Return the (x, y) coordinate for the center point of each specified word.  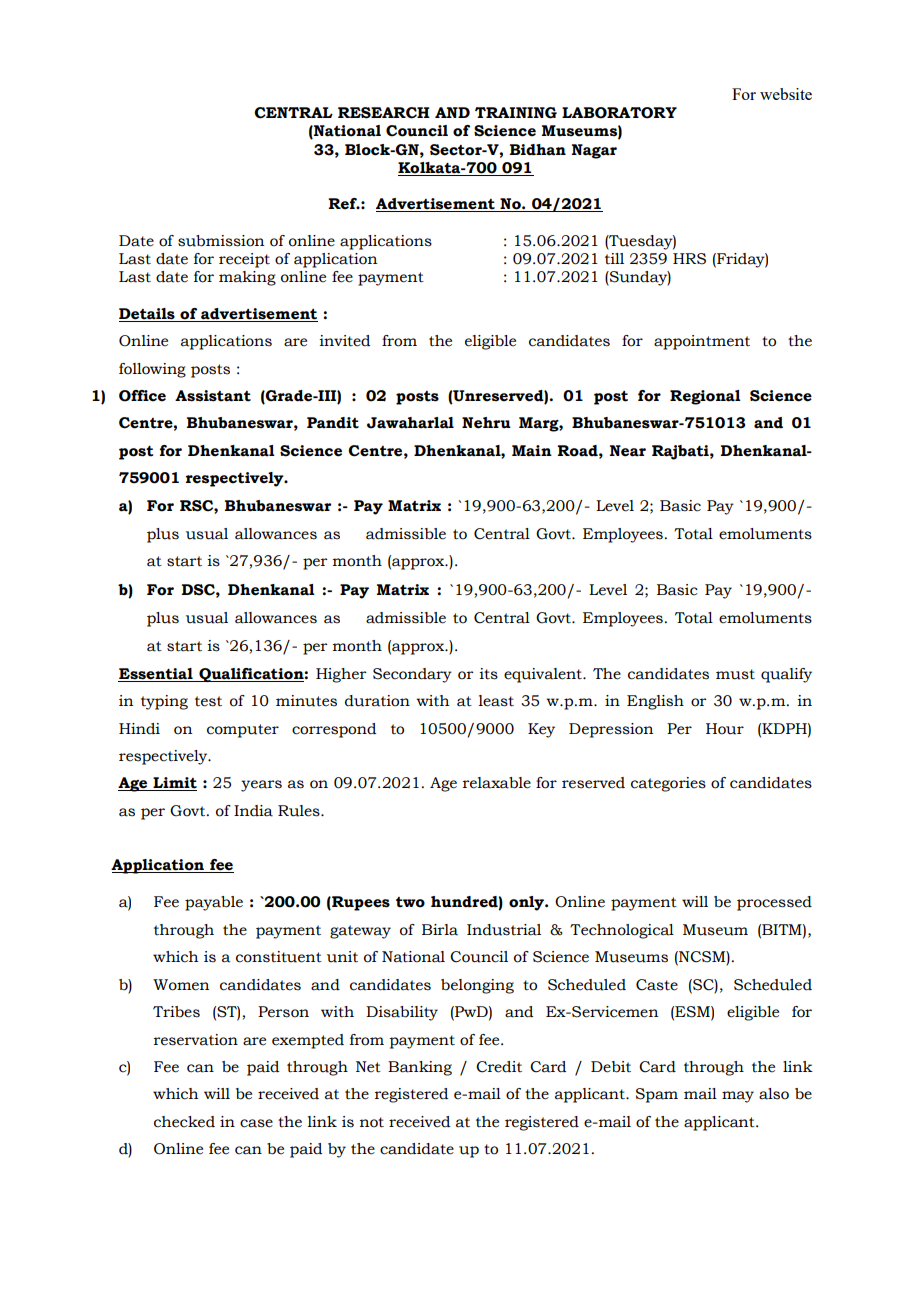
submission (221, 241)
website (786, 94)
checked (184, 1122)
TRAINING (516, 113)
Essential (156, 674)
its (488, 674)
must (735, 674)
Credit (499, 1067)
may (738, 1097)
